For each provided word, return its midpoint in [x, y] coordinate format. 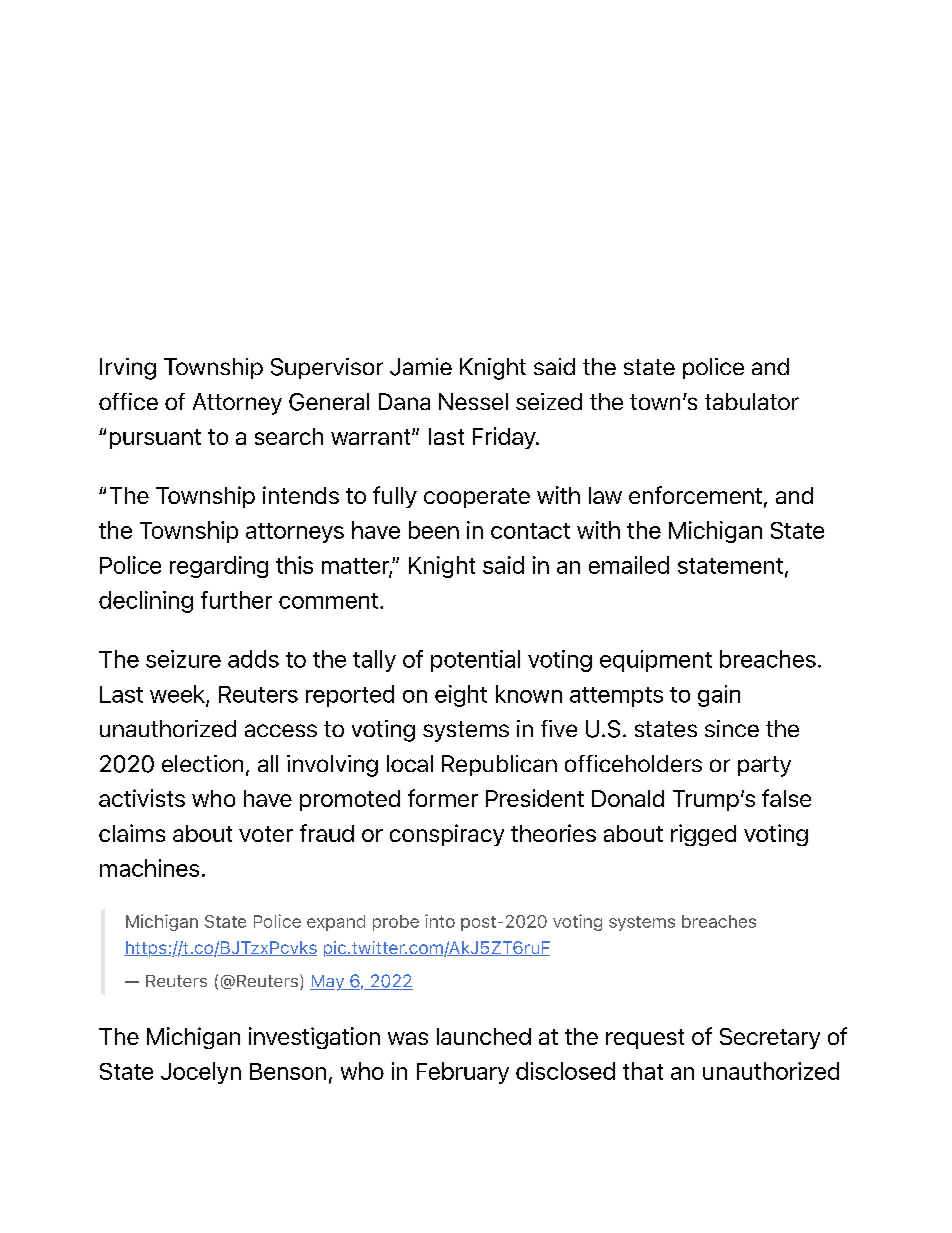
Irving [128, 369]
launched [484, 1036]
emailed [629, 565]
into [440, 921]
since [732, 728]
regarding [219, 567]
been [434, 530]
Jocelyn [201, 1073]
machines [149, 868]
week [178, 695]
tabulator [752, 401]
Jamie [421, 367]
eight [461, 696]
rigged [703, 835]
